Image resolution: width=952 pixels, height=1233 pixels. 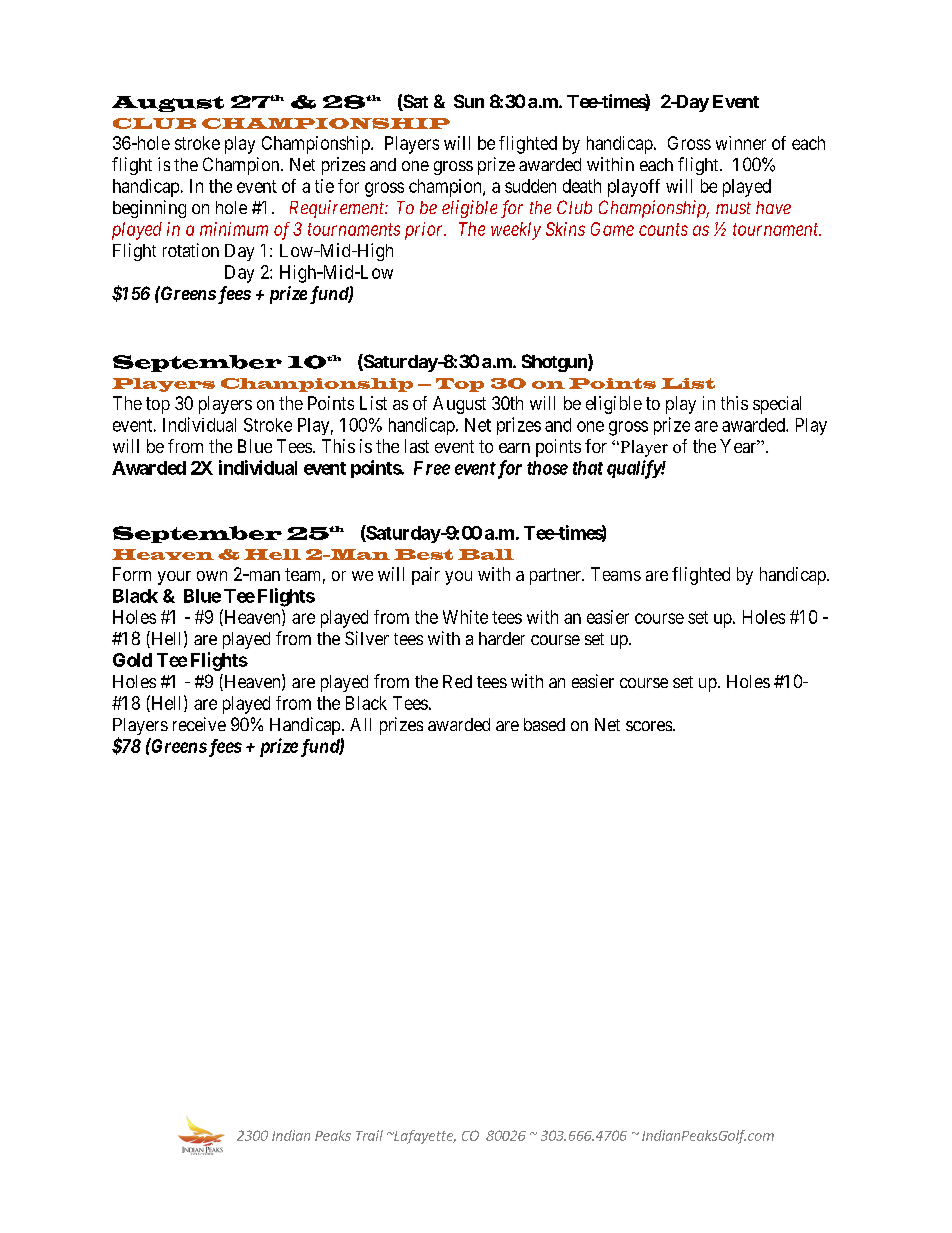 What do you see at coordinates (212, 576) in the screenshot?
I see `own` at bounding box center [212, 576].
